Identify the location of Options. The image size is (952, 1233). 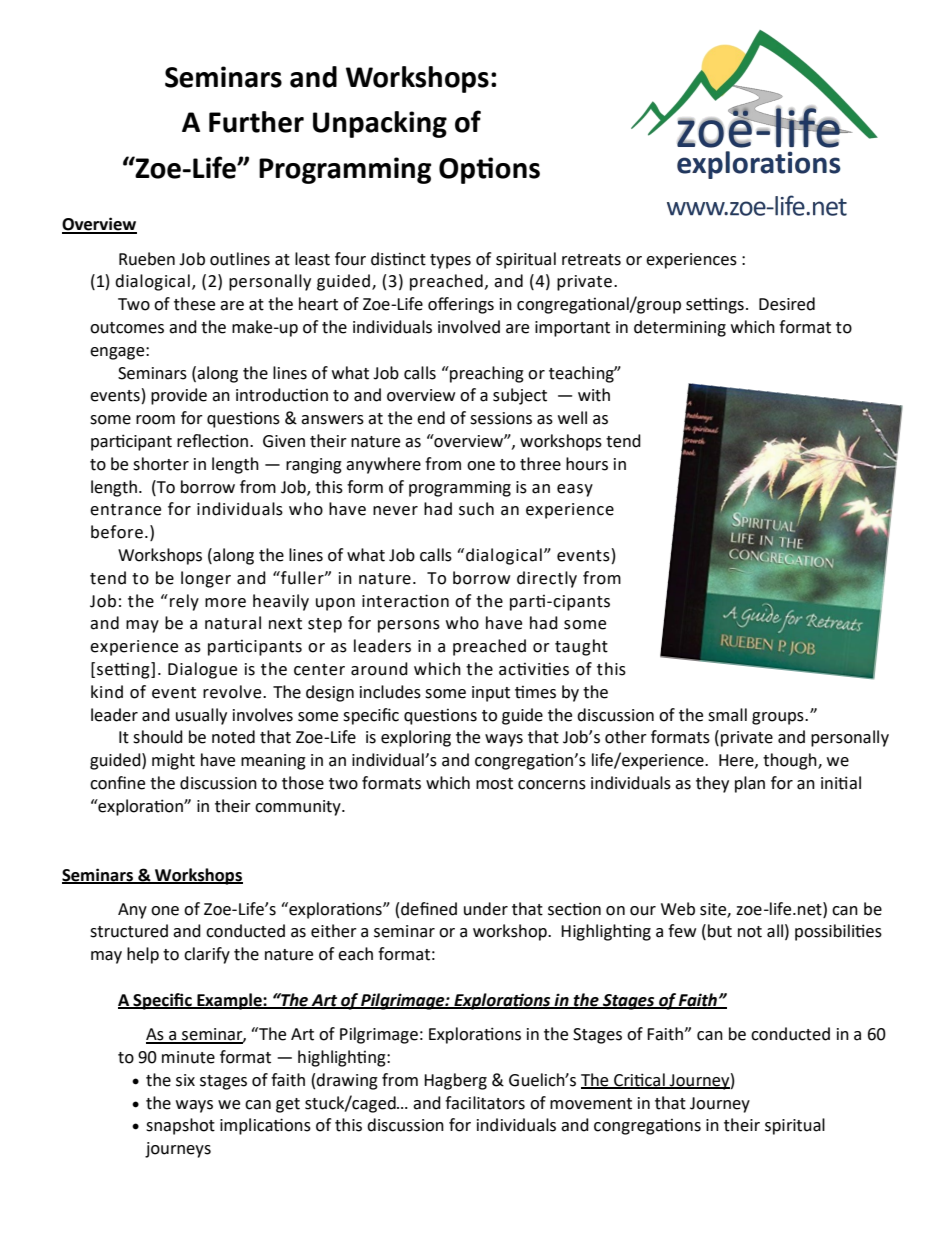
(489, 170).
